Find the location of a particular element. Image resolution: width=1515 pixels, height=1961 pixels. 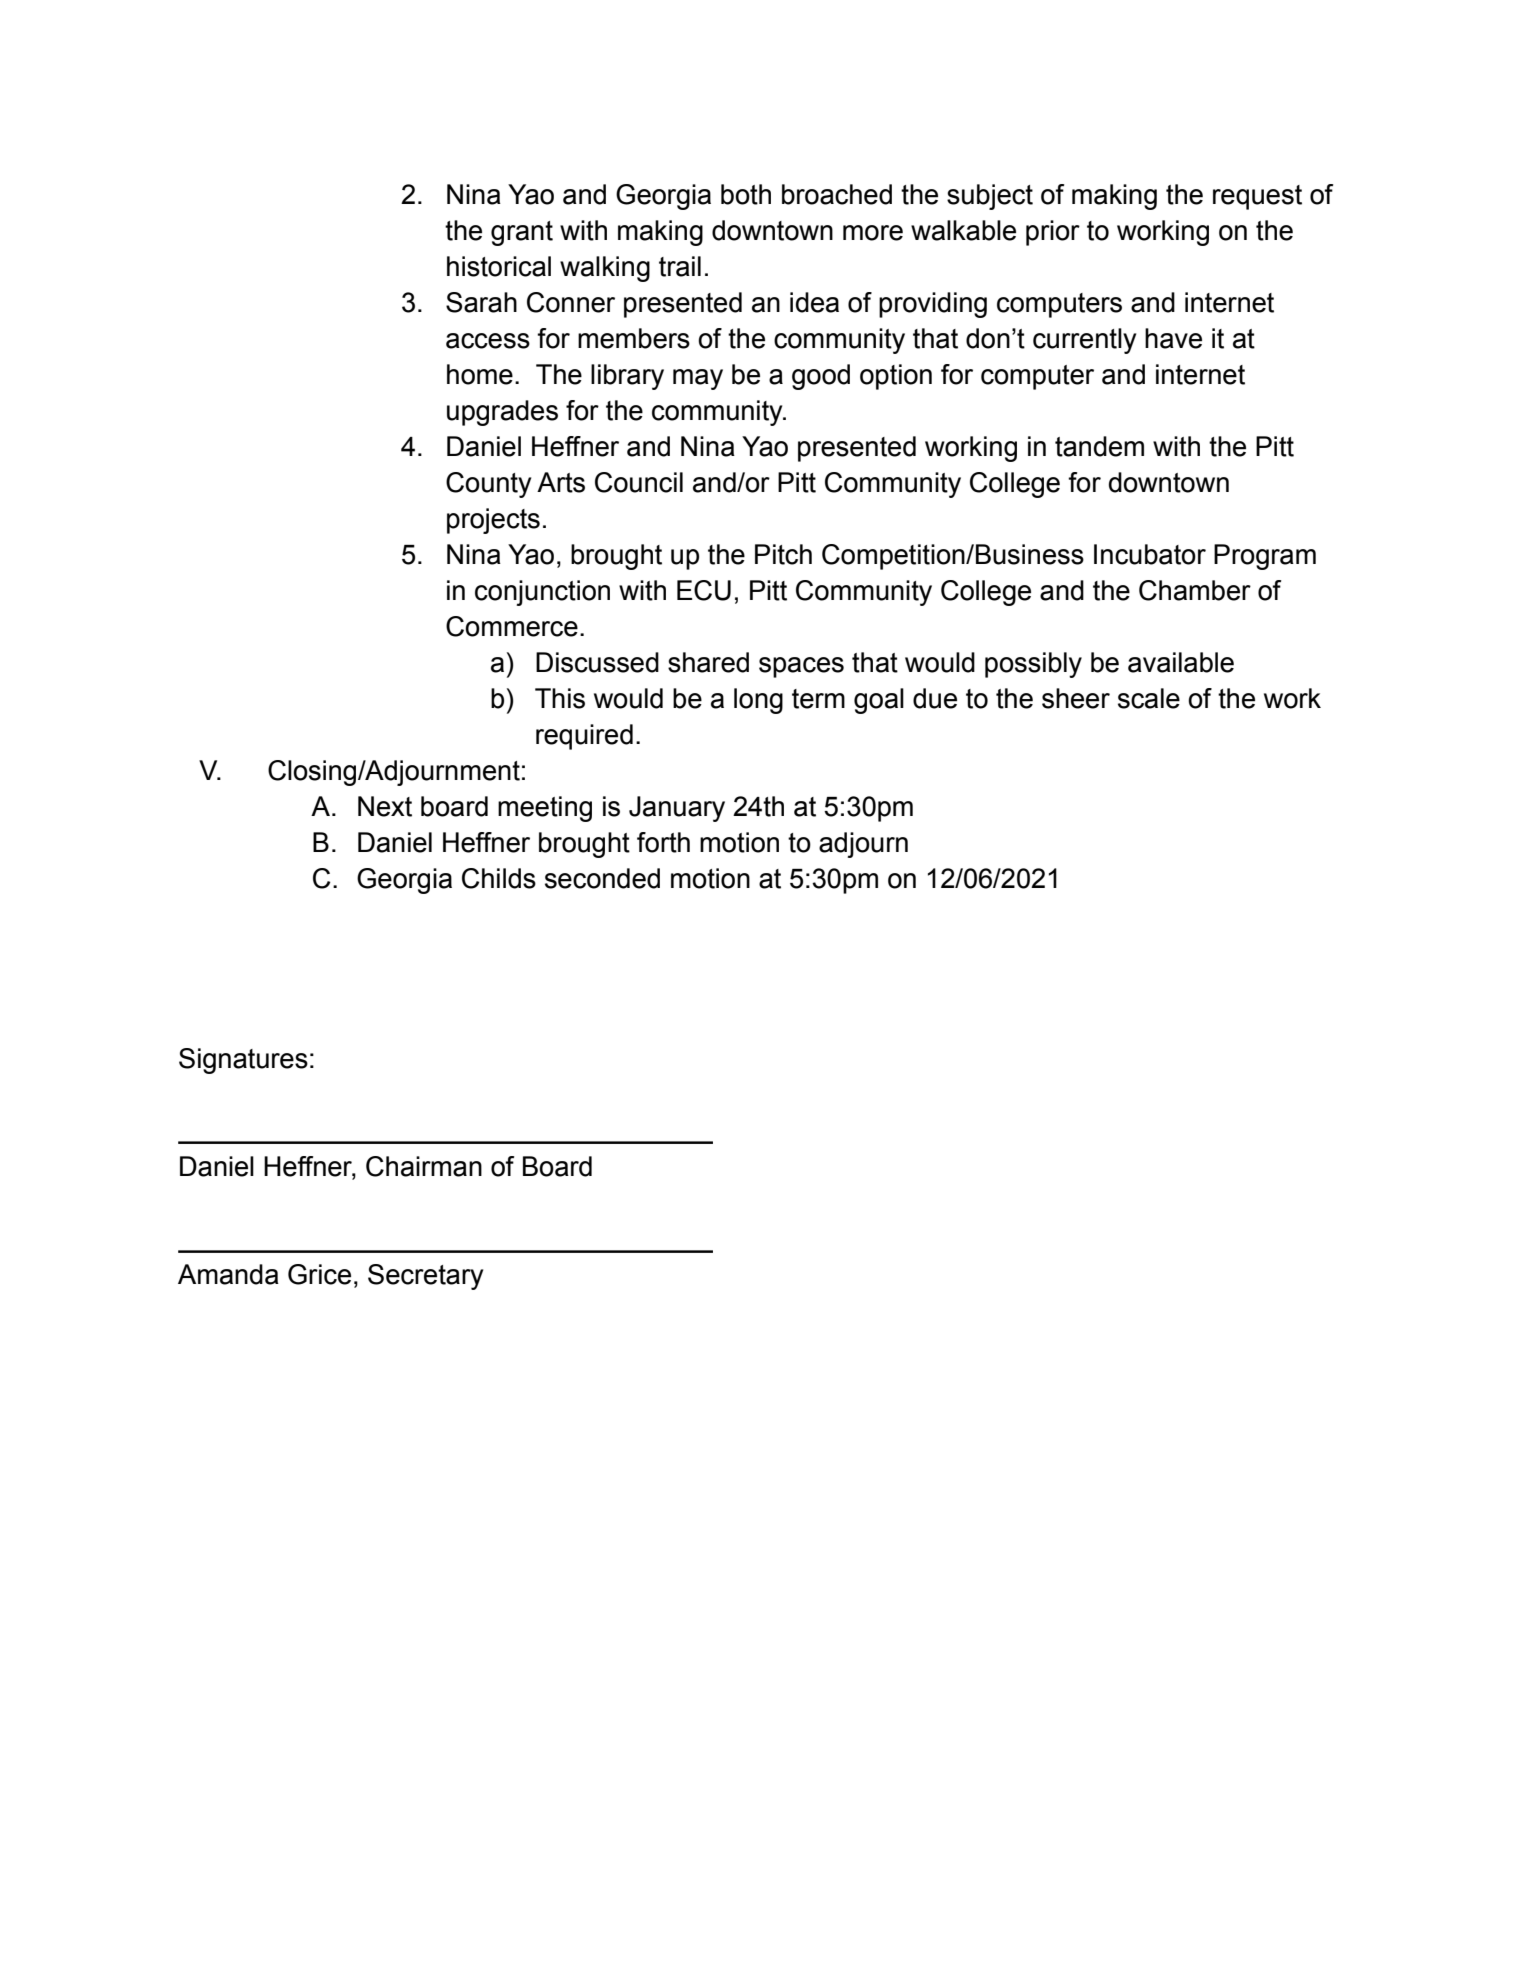

Pitch is located at coordinates (783, 554).
